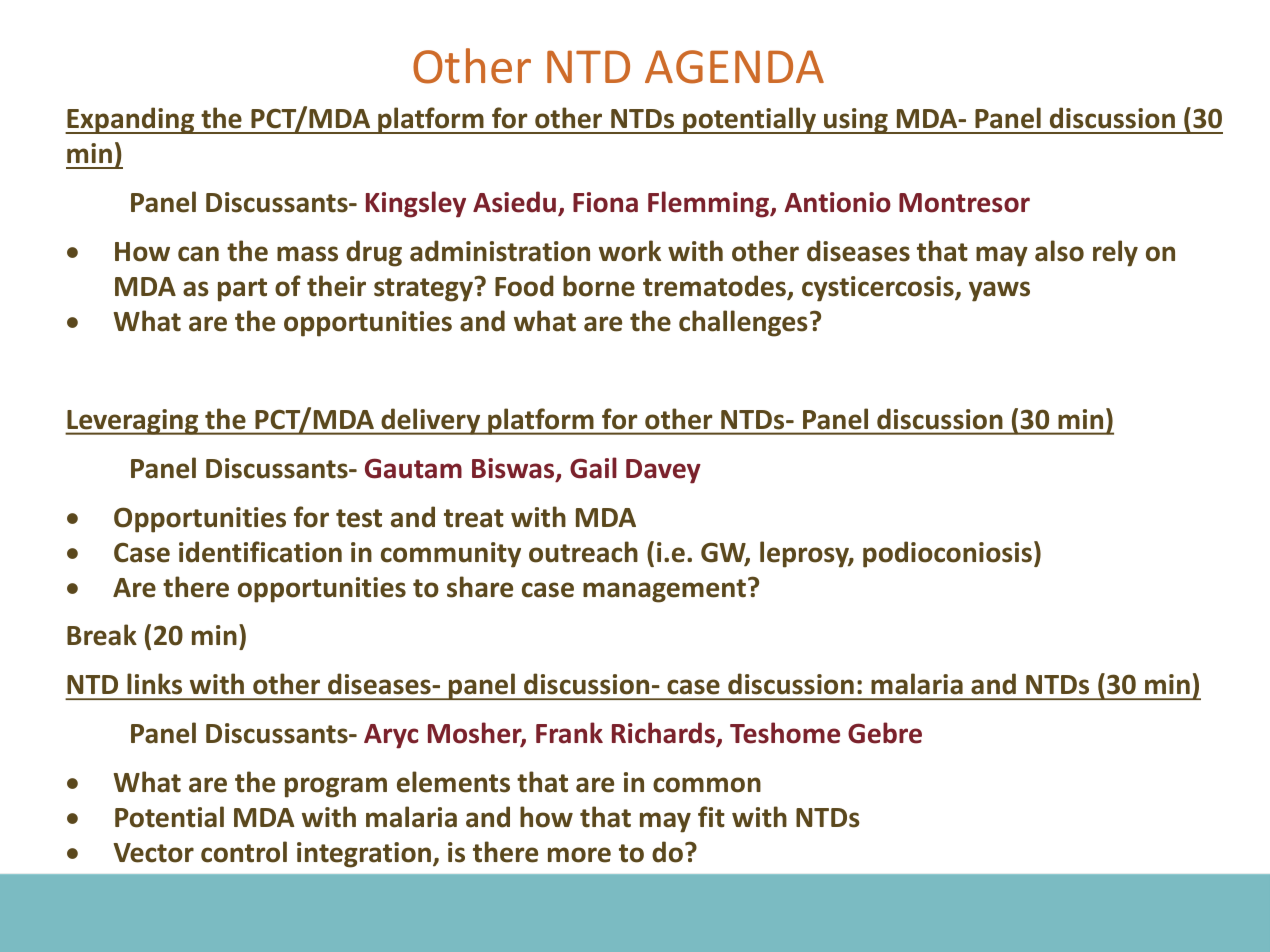  Describe the element at coordinates (664, 591) in the image. I see `management` at that location.
